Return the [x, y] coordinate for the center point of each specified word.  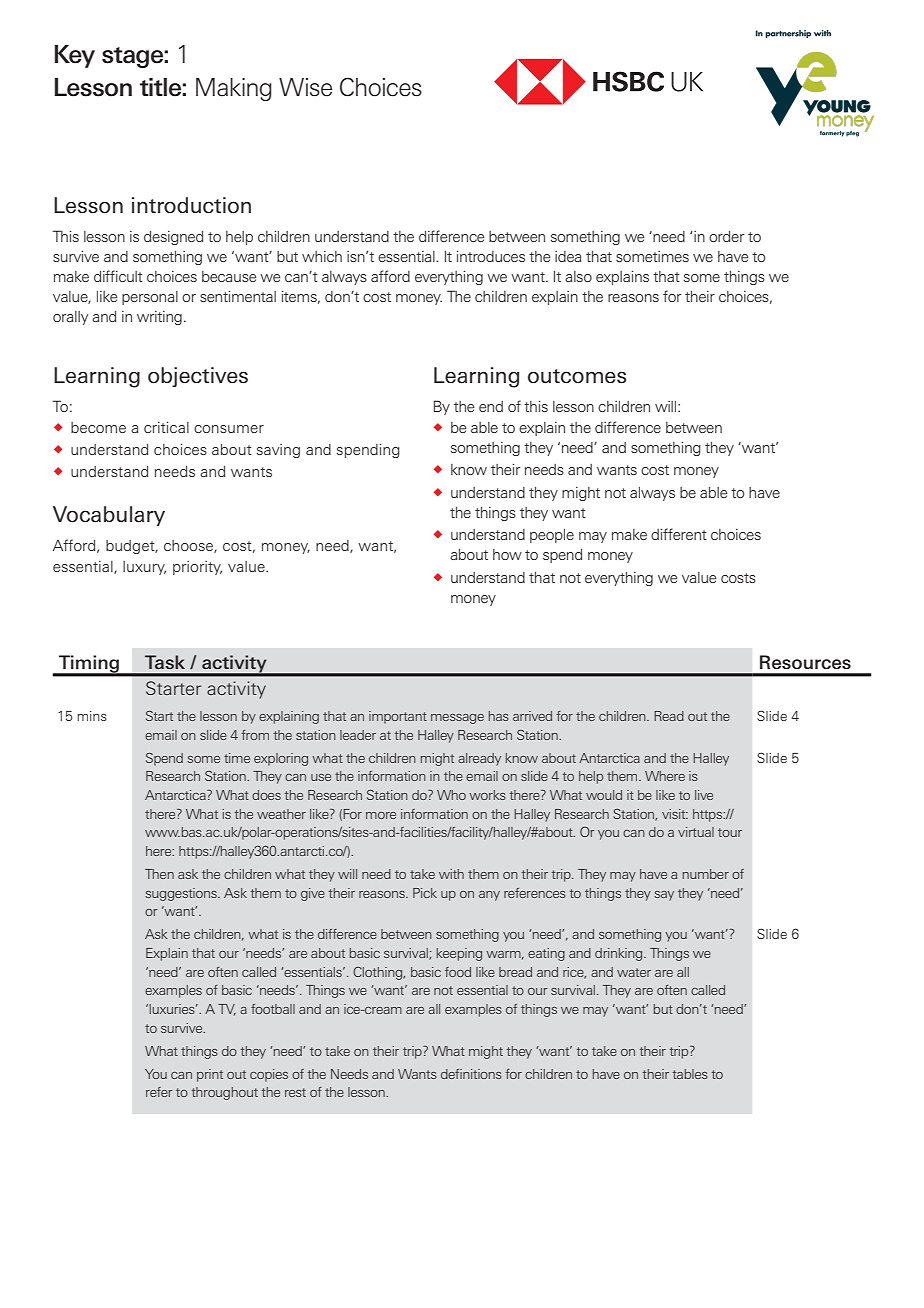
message [457, 719]
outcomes [577, 376]
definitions [471, 1074]
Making [234, 89]
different [679, 534]
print [210, 1075]
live [704, 795]
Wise [305, 87]
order [727, 236]
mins [92, 716]
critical [166, 427]
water [634, 972]
